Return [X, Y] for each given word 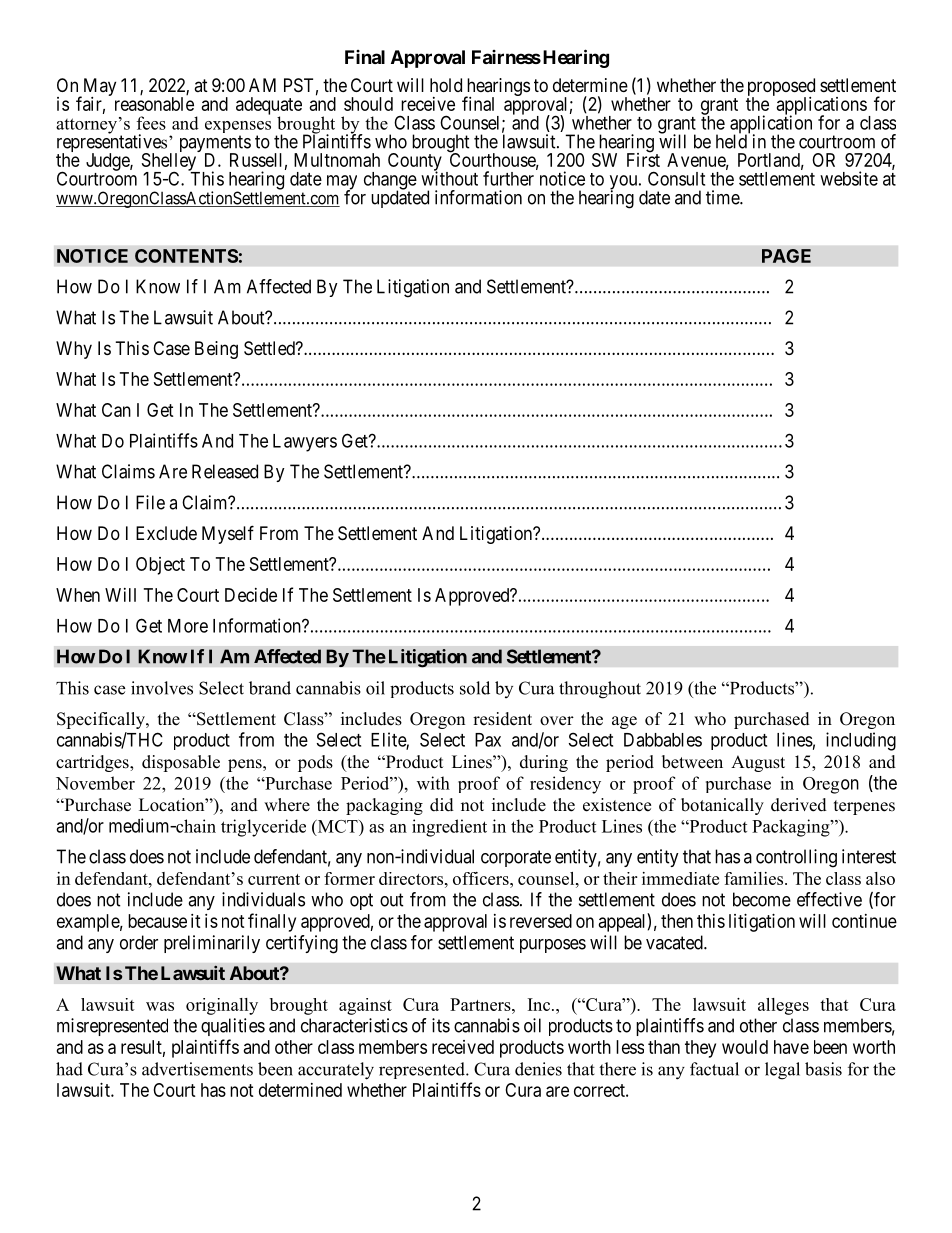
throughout [600, 690]
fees [151, 123]
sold [475, 688]
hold [446, 85]
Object [160, 566]
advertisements [197, 1069]
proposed [781, 88]
